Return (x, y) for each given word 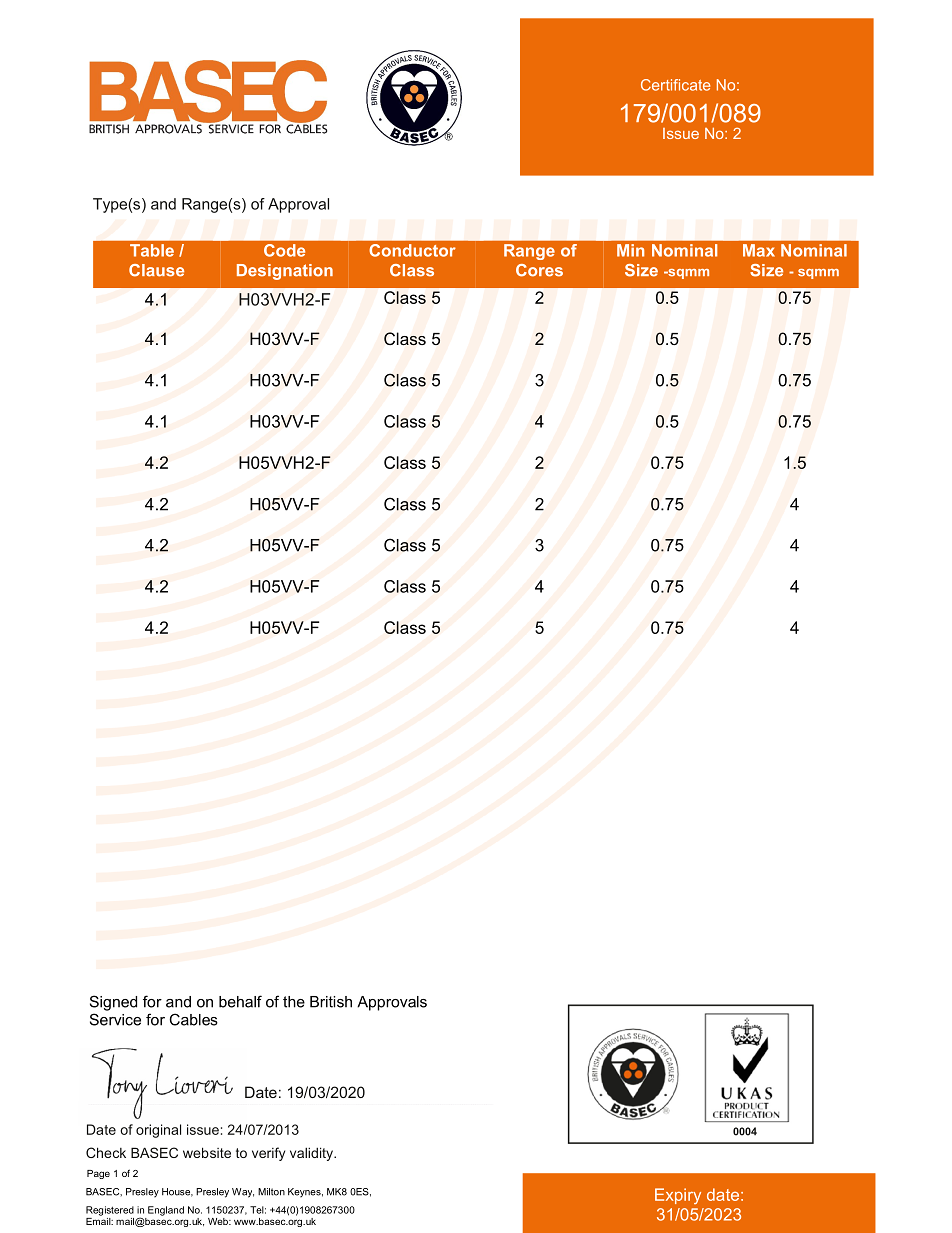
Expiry (678, 1196)
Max (759, 250)
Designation (285, 272)
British (331, 1002)
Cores (539, 270)
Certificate (675, 85)
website (207, 1152)
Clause (156, 270)
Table (152, 250)
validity (313, 1154)
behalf (240, 1001)
